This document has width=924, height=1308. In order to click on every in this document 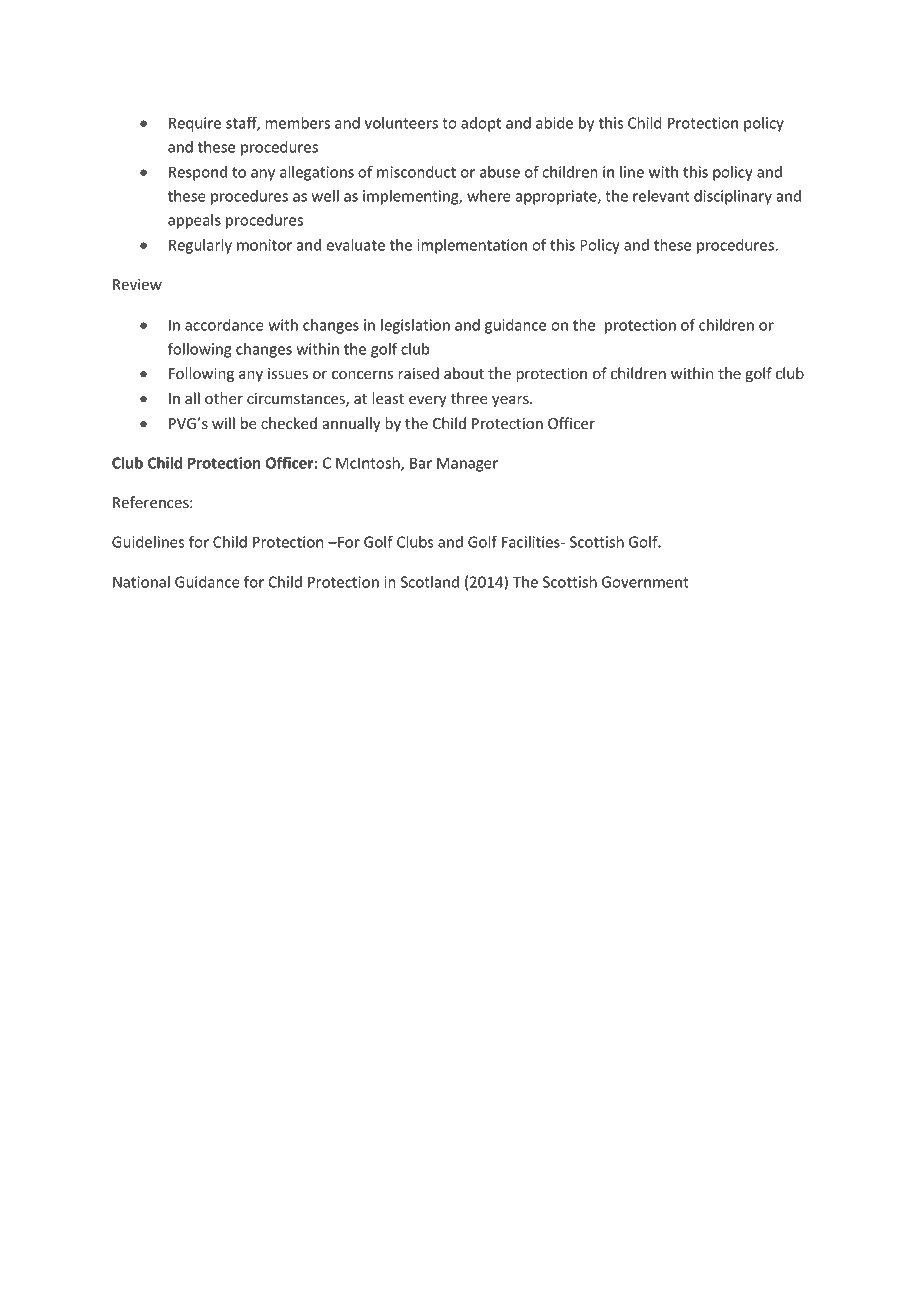, I will do `click(428, 401)`.
